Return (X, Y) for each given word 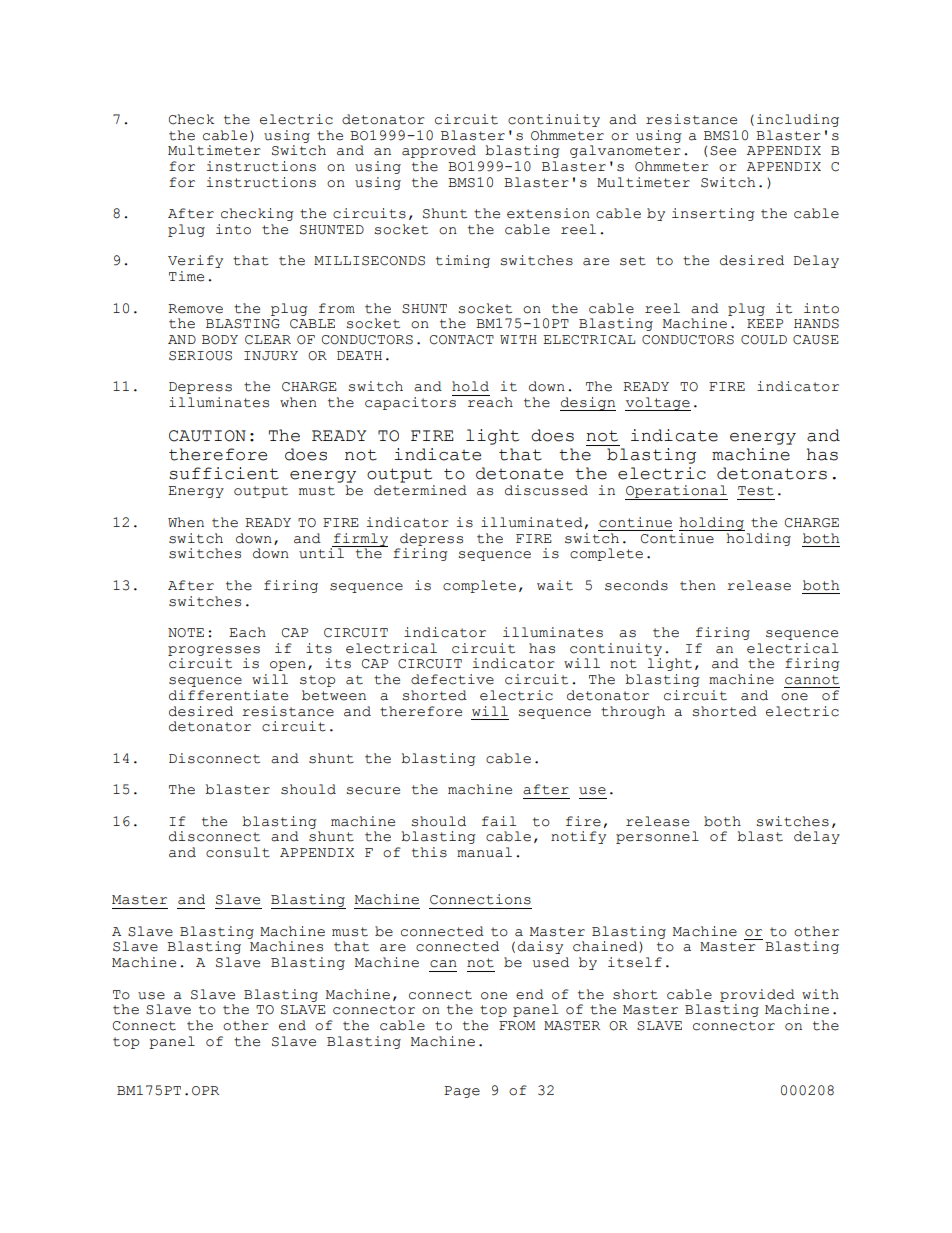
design (588, 404)
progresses (214, 651)
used (551, 962)
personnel (657, 837)
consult (238, 852)
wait (555, 585)
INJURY (271, 356)
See (723, 151)
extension (548, 213)
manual (484, 852)
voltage (658, 404)
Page (462, 1092)
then (698, 585)
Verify (195, 261)
